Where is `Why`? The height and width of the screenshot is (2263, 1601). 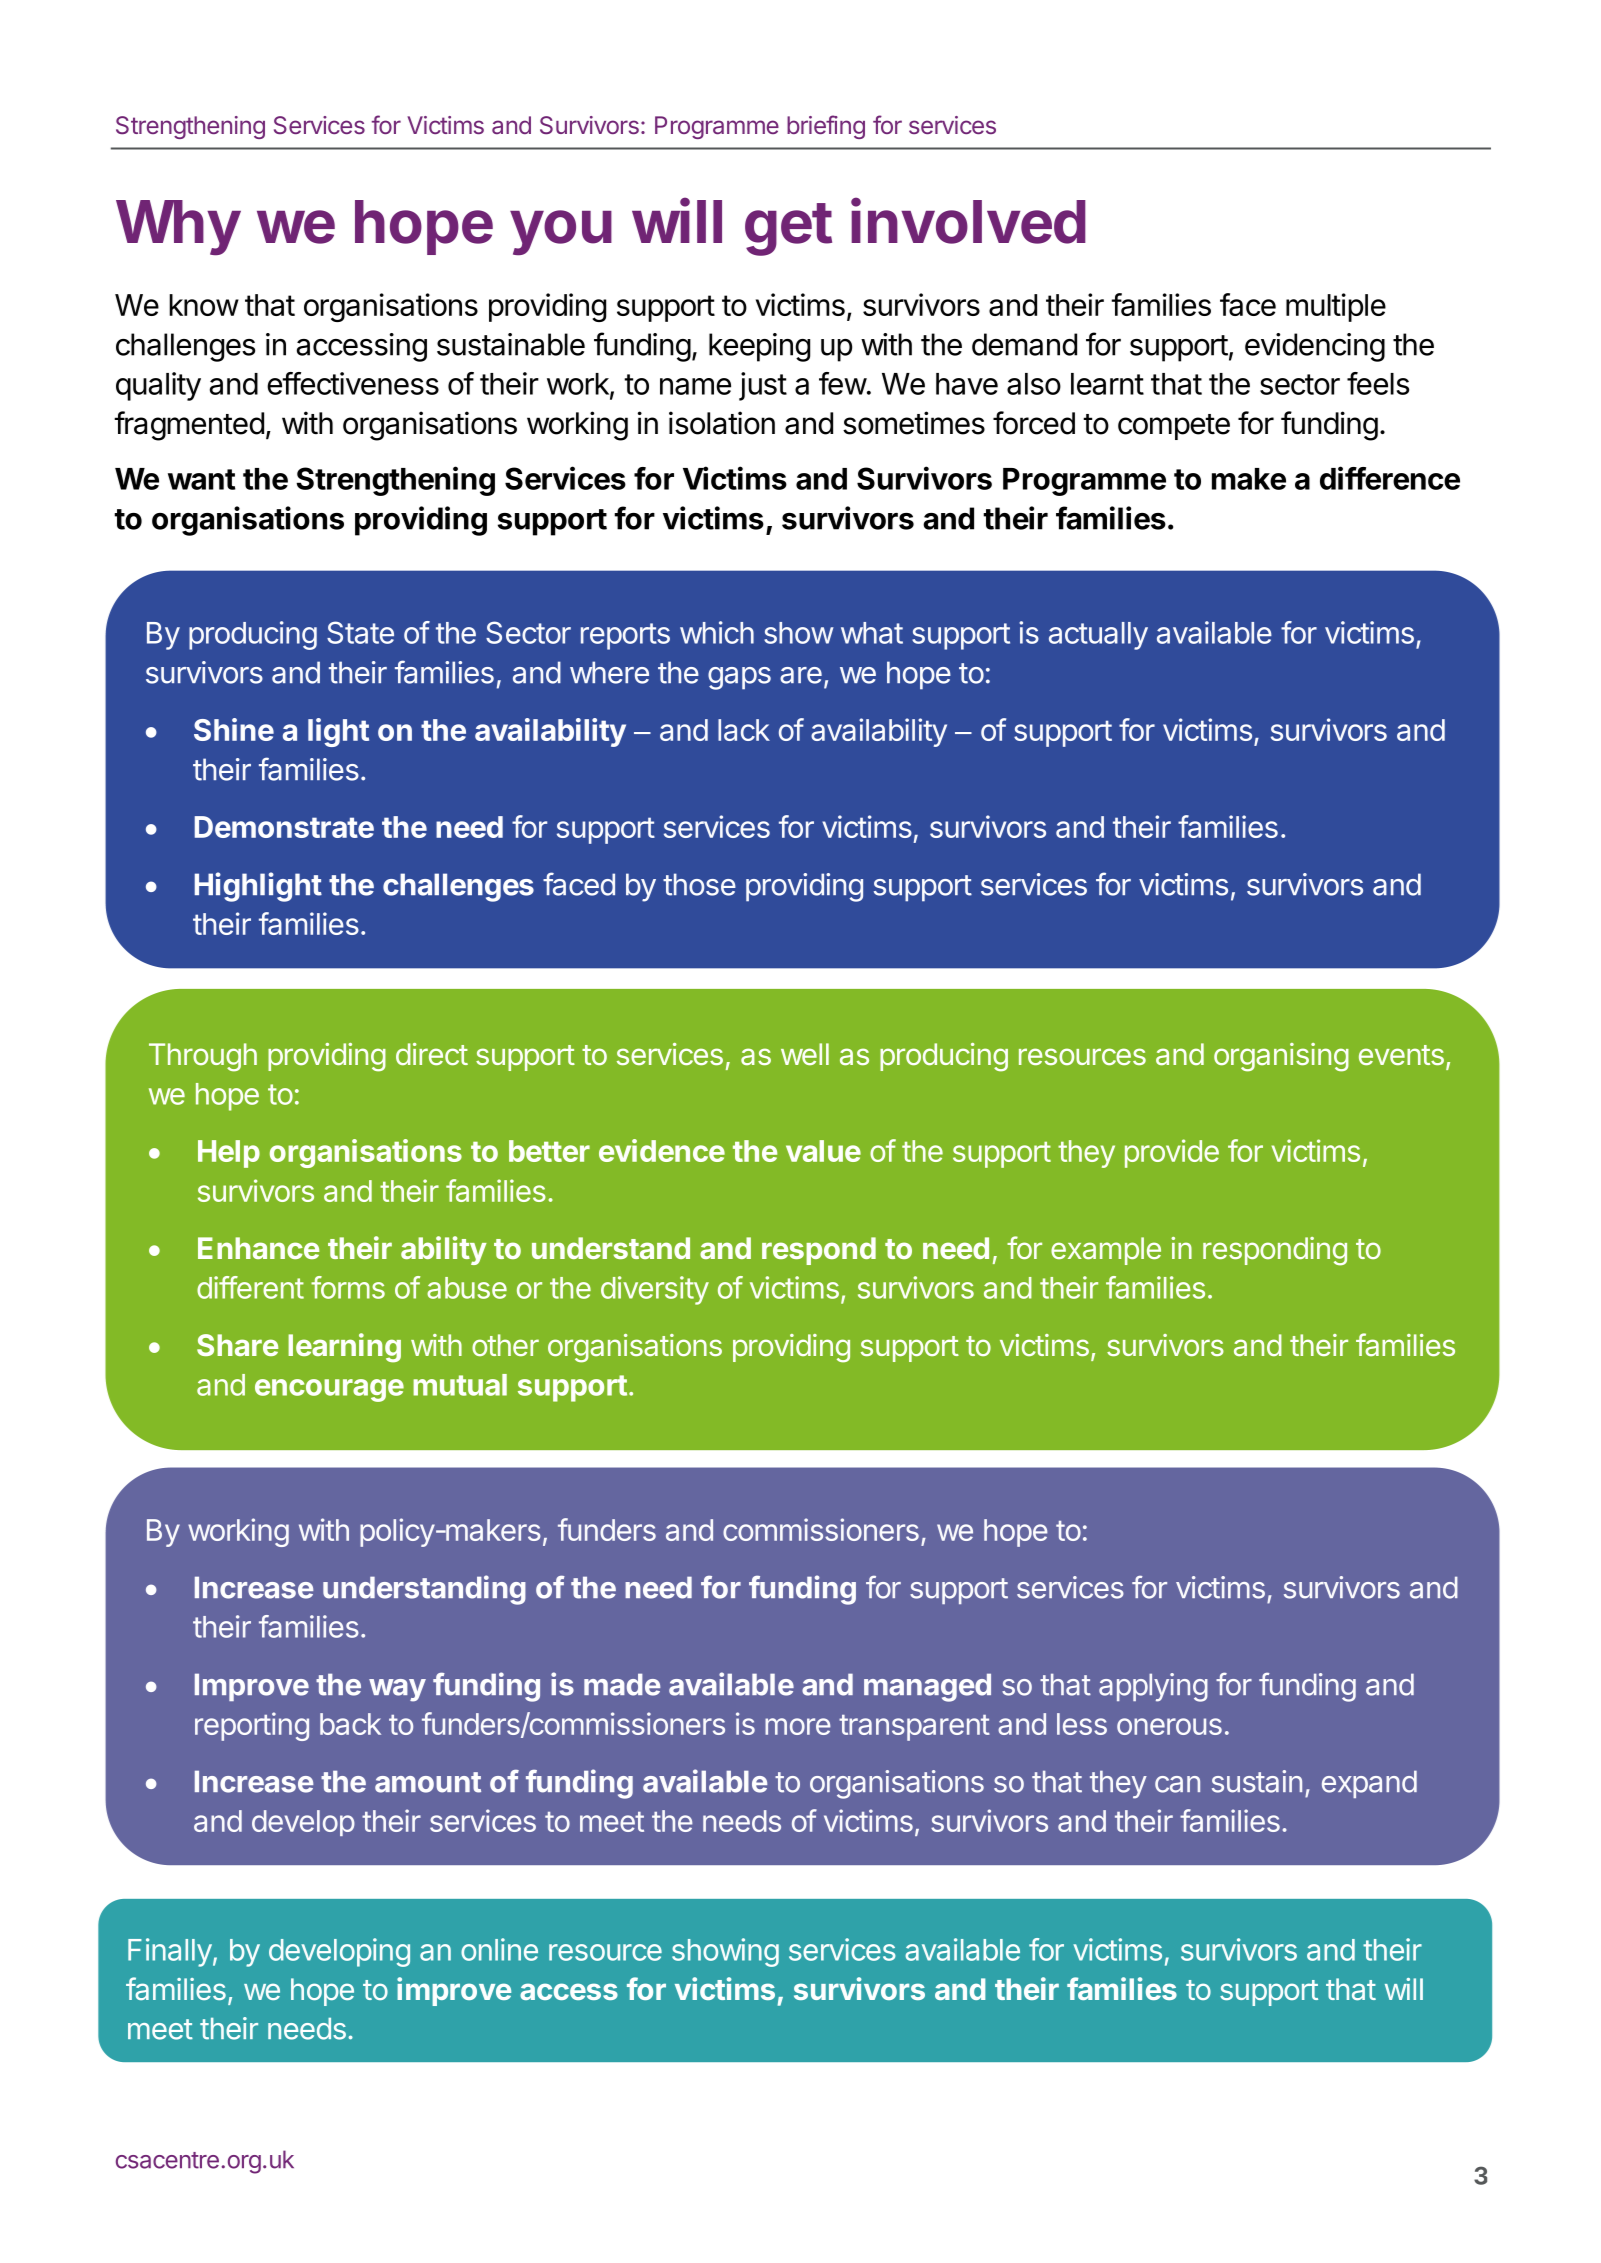 Why is located at coordinates (178, 227).
